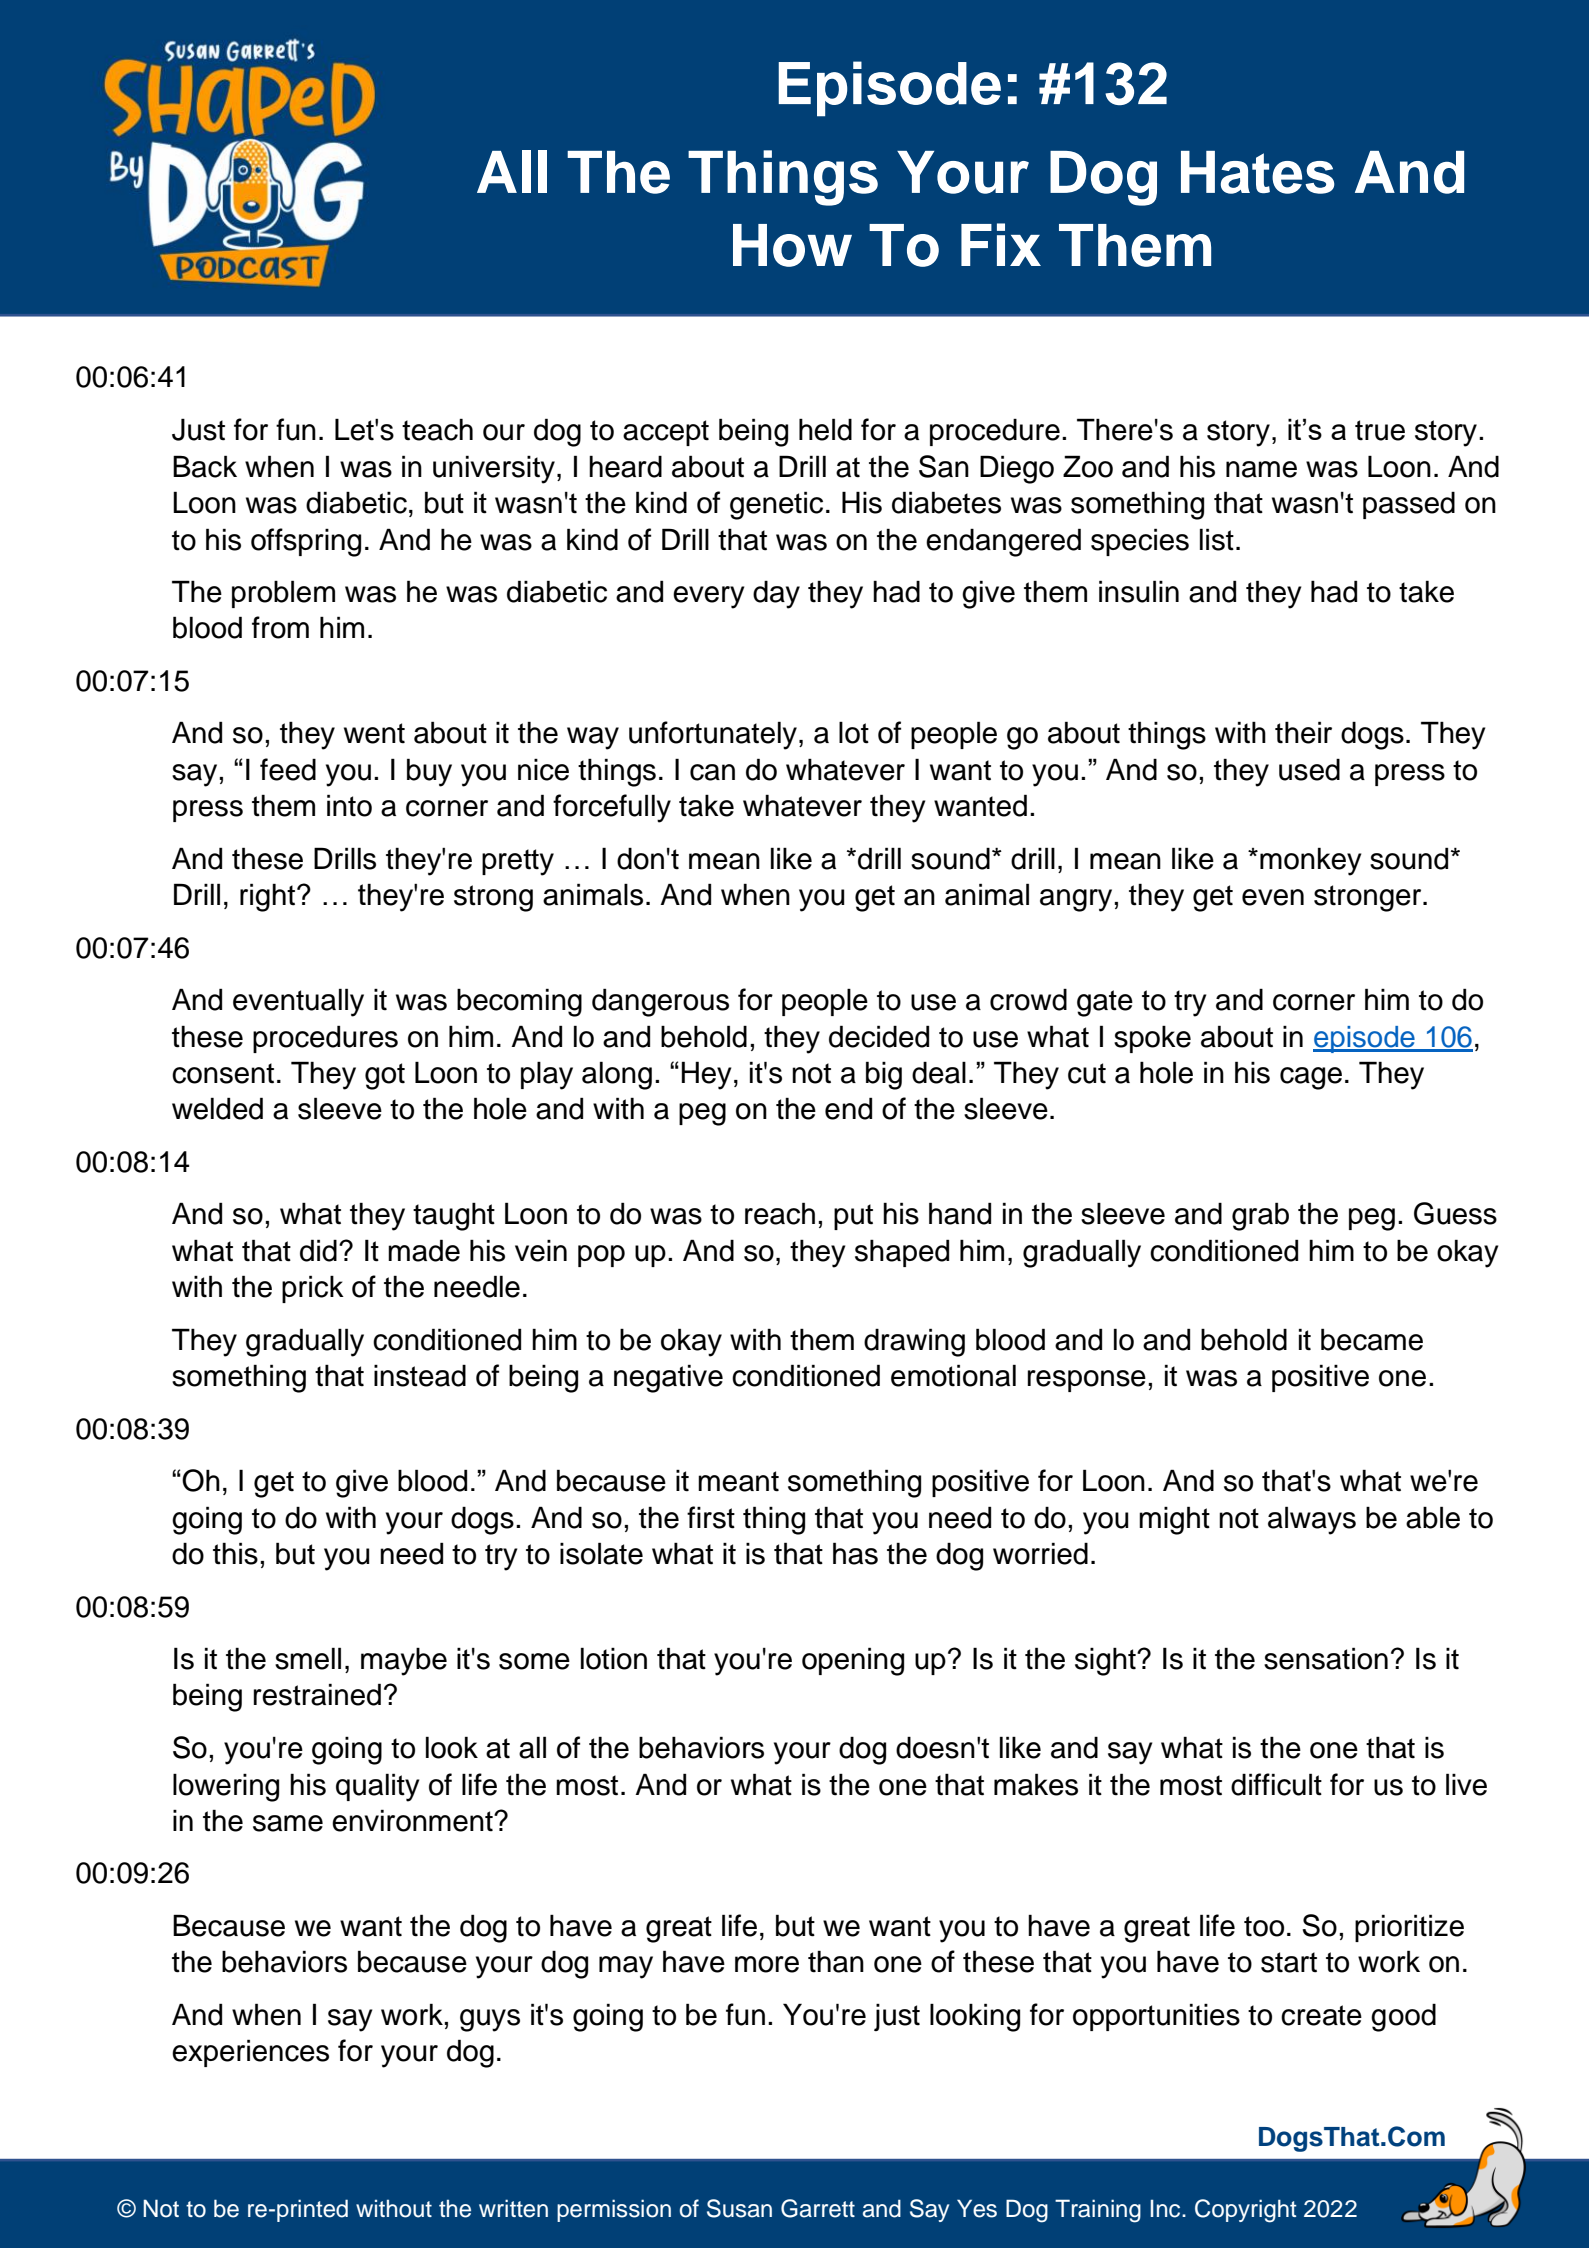 The height and width of the image is (2248, 1589). Describe the element at coordinates (818, 2208) in the image. I see `Garrett` at that location.
